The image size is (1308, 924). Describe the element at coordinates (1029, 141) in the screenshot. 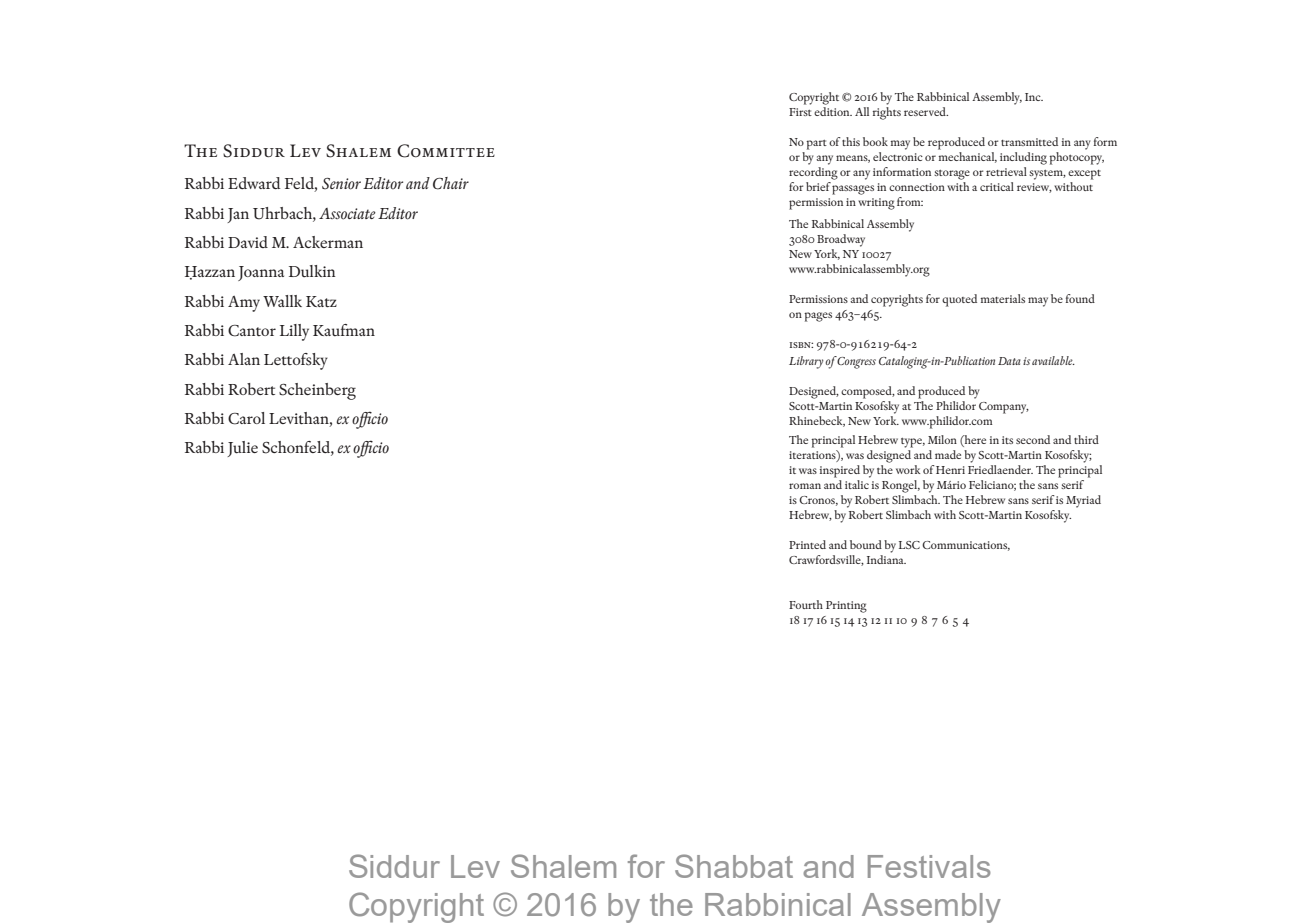

I see `transmitted` at that location.
